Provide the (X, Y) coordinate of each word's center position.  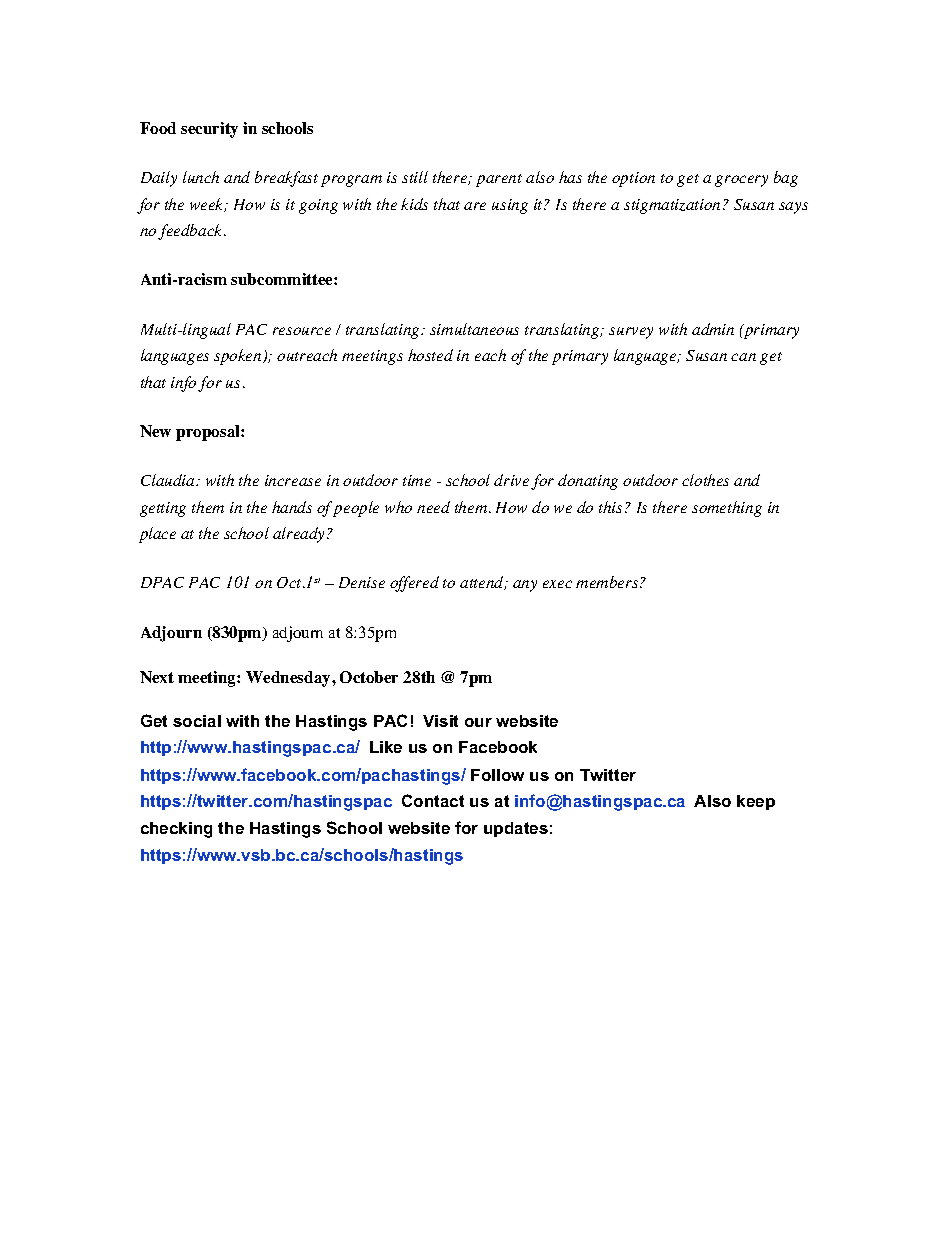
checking (176, 830)
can (743, 357)
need (433, 507)
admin (713, 329)
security (209, 130)
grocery (741, 181)
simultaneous (474, 329)
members (608, 582)
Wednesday (289, 679)
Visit (440, 721)
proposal (209, 433)
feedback (191, 232)
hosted (430, 355)
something (727, 509)
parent (499, 180)
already (300, 535)
